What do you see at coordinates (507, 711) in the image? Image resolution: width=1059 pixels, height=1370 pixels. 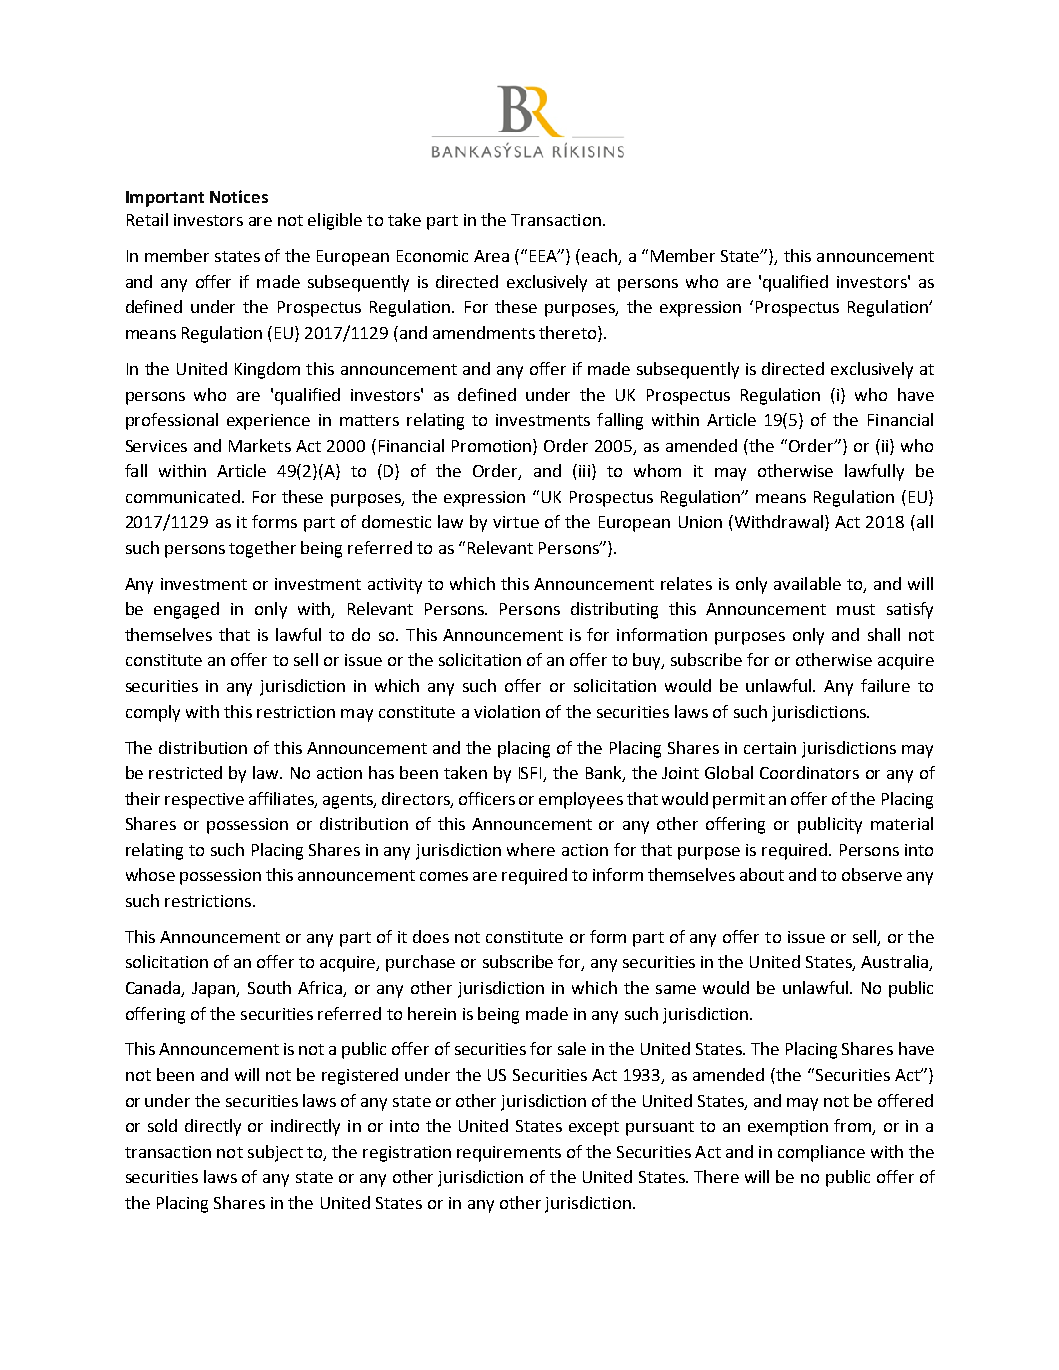 I see `violation` at bounding box center [507, 711].
